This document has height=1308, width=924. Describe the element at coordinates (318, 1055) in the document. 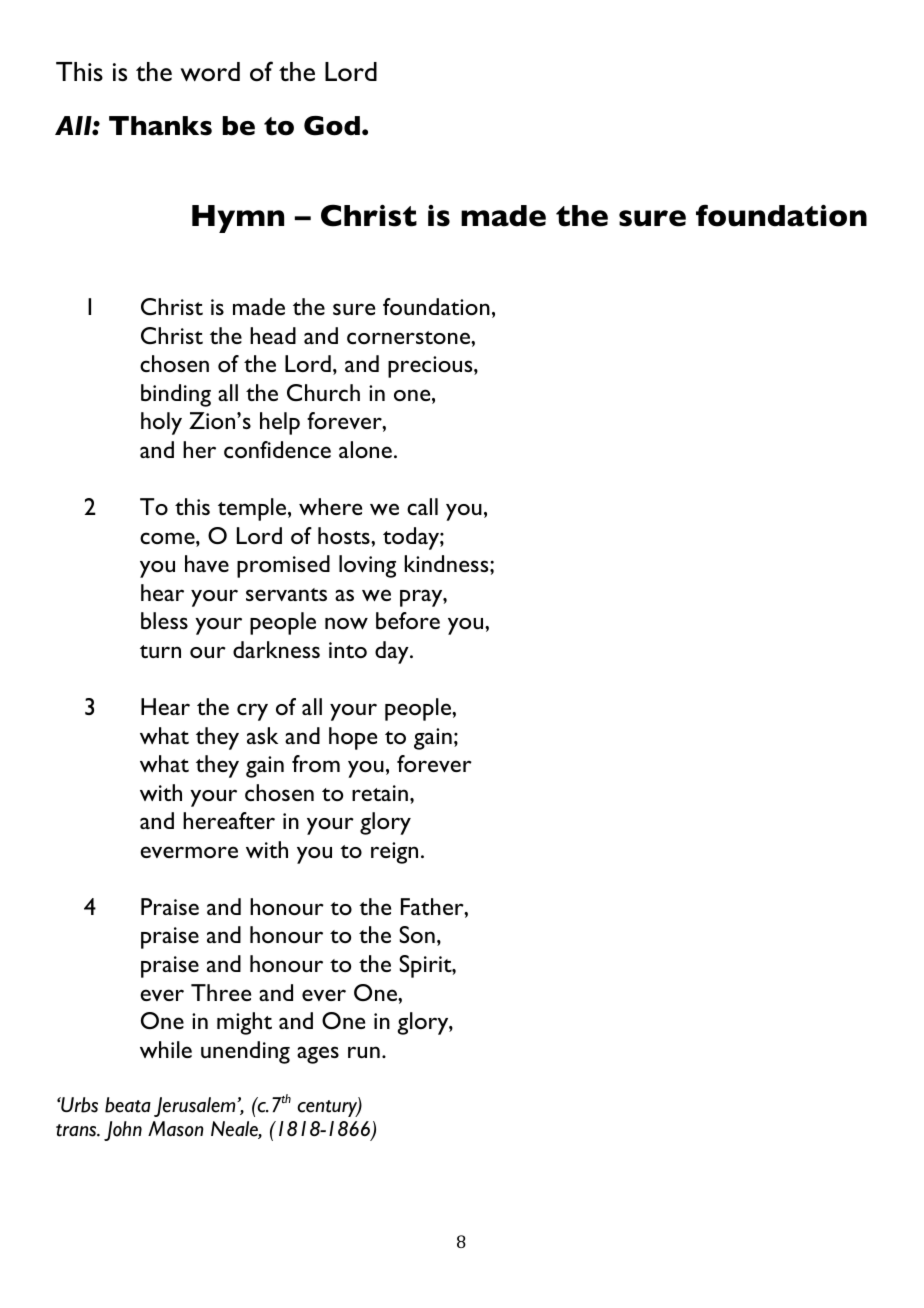

I see `ages` at that location.
